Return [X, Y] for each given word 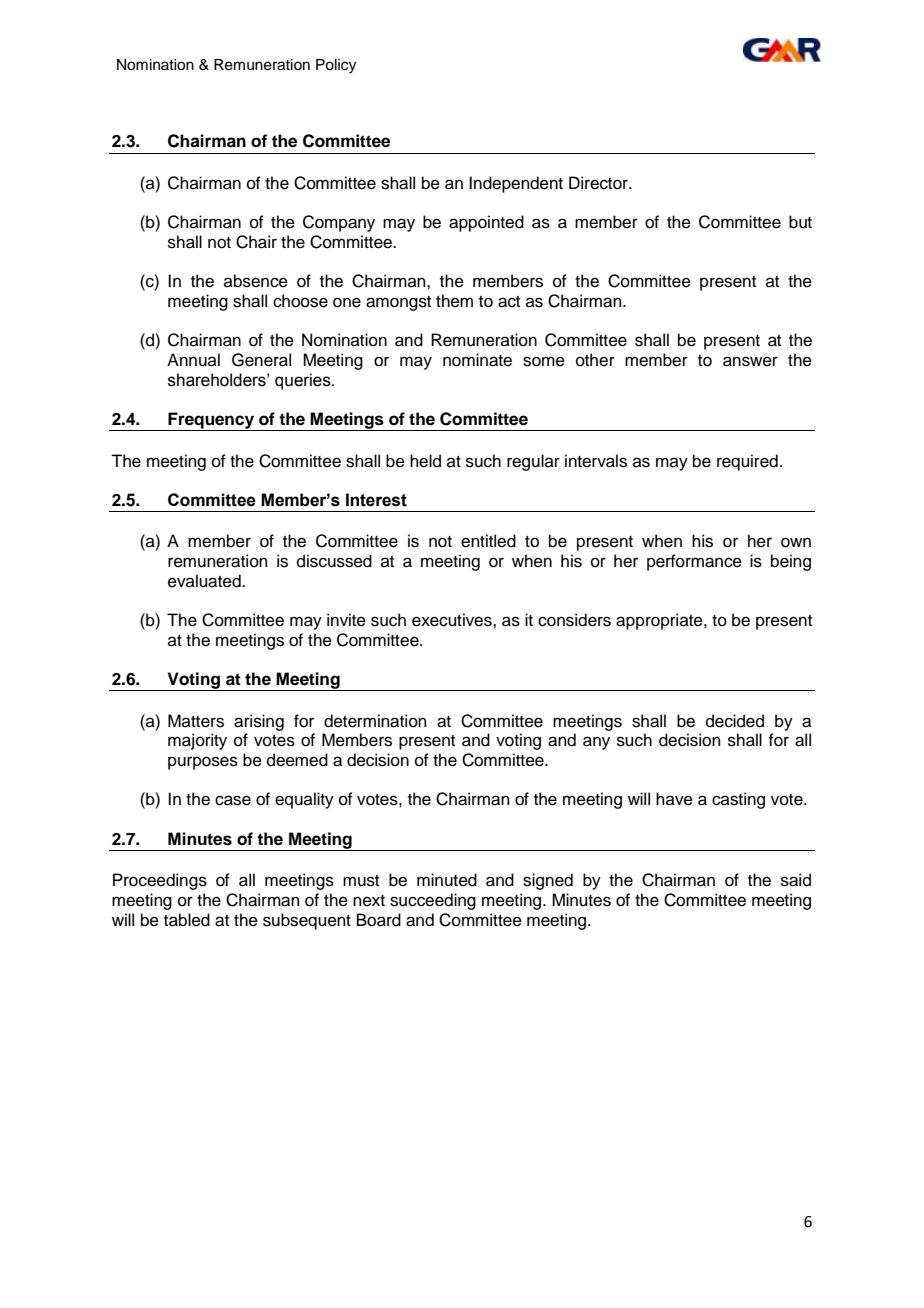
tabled [187, 920]
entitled [488, 541]
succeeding [433, 901]
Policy [336, 66]
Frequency [211, 421]
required [747, 462]
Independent [516, 184]
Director [599, 183]
